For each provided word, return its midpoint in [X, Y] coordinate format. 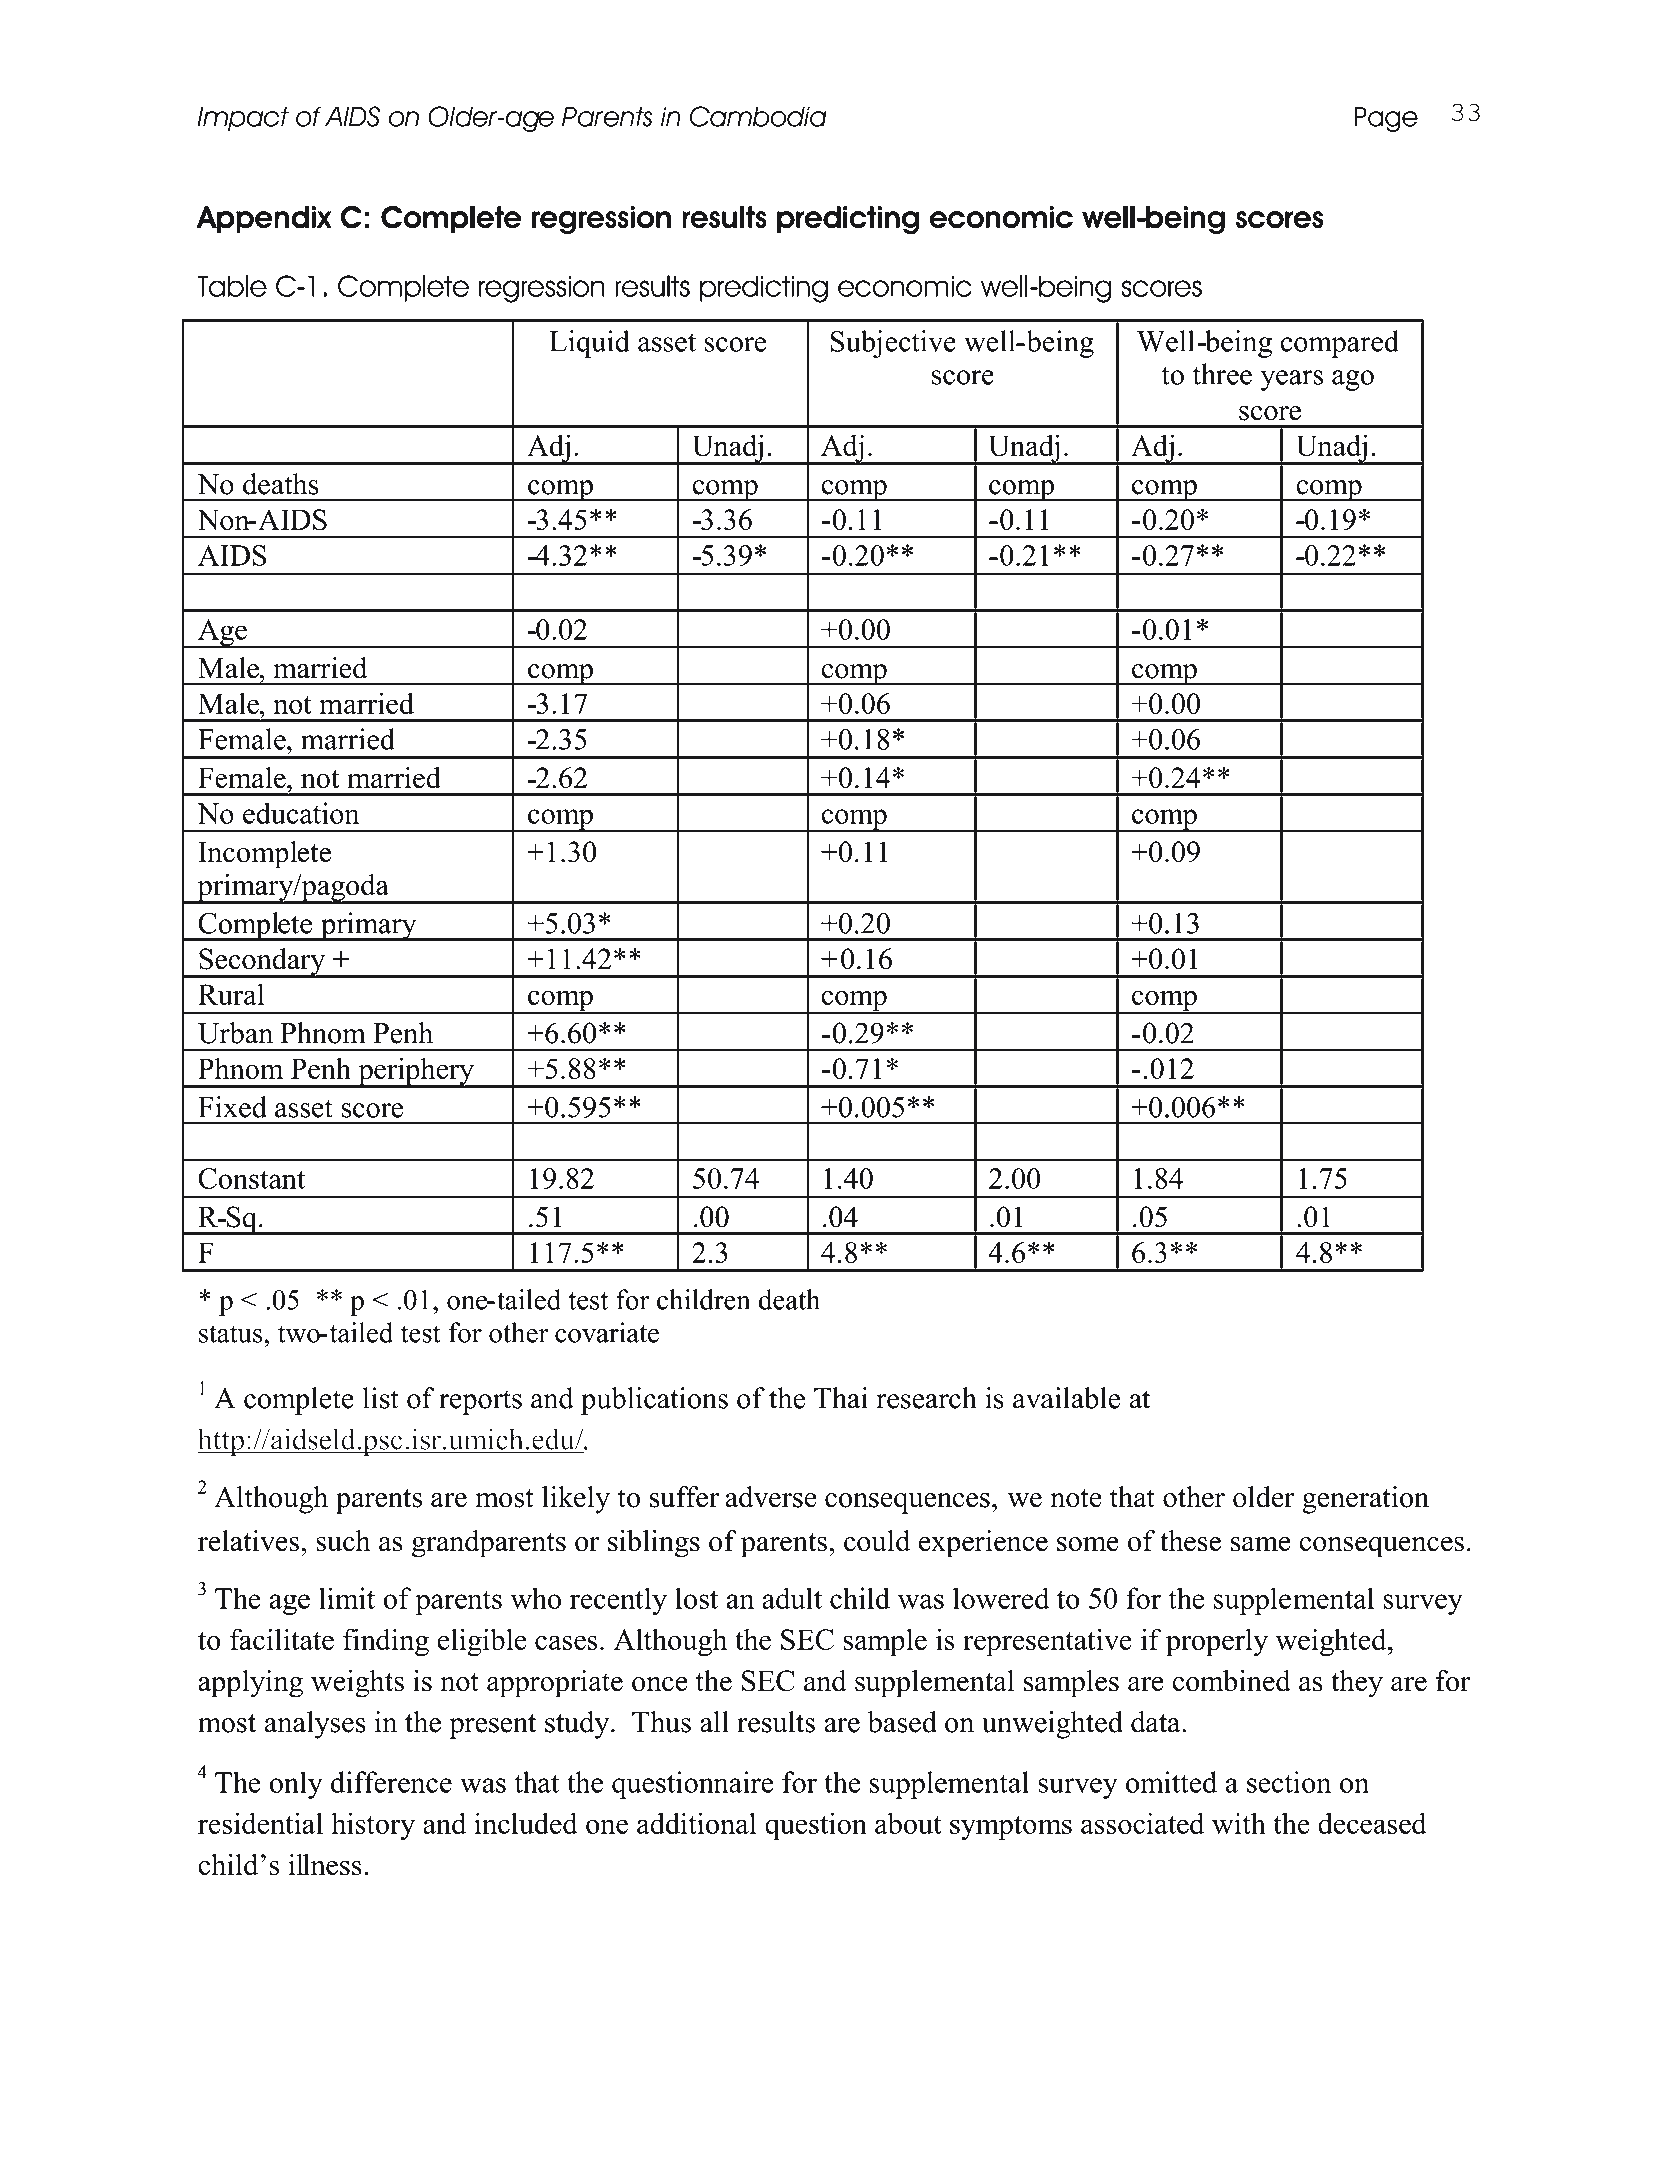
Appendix [264, 219]
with [1239, 1823]
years [1291, 380]
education [301, 813]
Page [1386, 119]
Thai [841, 1398]
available [1066, 1398]
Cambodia [758, 116]
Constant [251, 1178]
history [373, 1826]
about [908, 1823]
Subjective [893, 344]
